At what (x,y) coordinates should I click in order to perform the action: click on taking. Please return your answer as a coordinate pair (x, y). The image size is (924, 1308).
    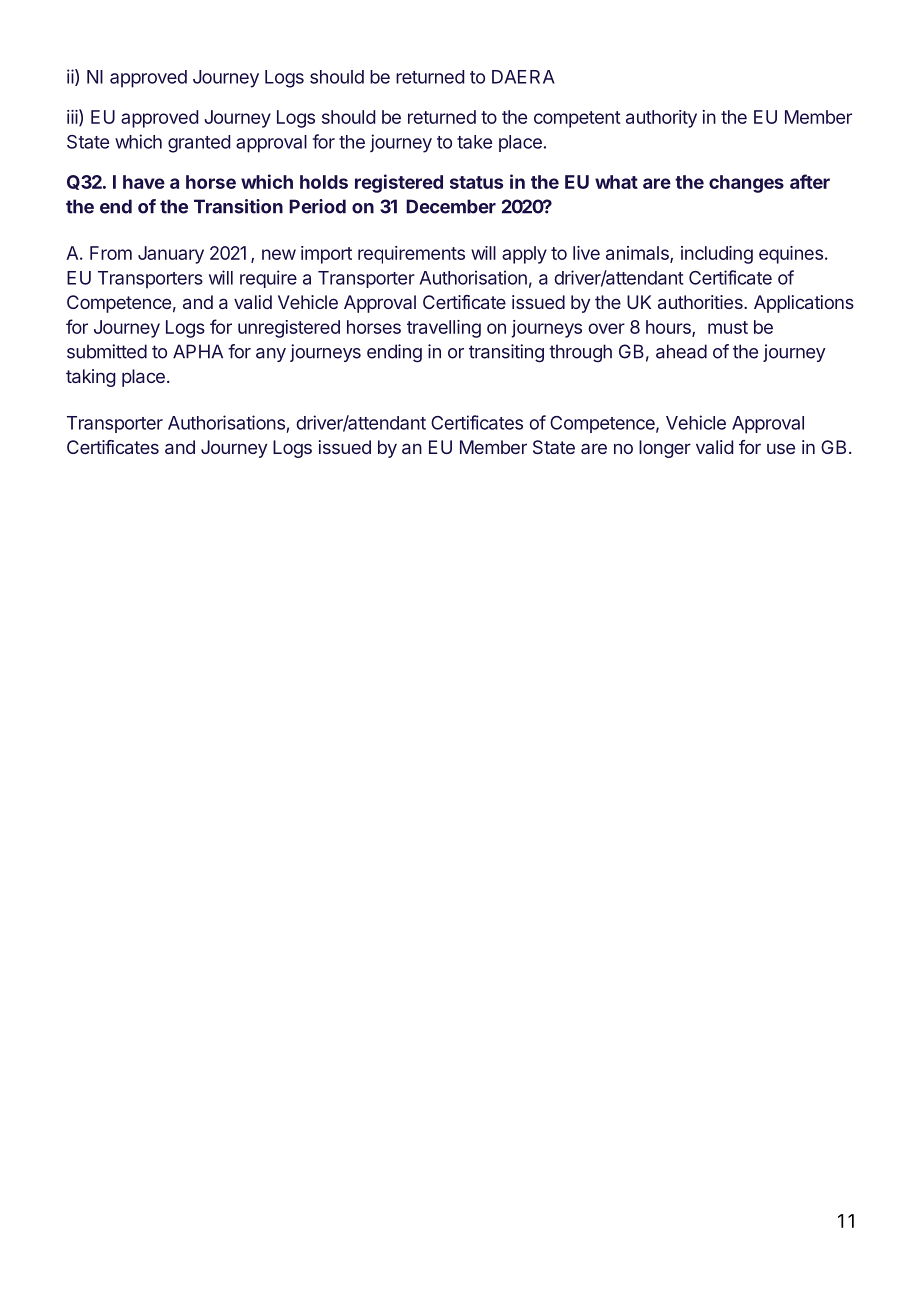
    Looking at the image, I should click on (91, 378).
